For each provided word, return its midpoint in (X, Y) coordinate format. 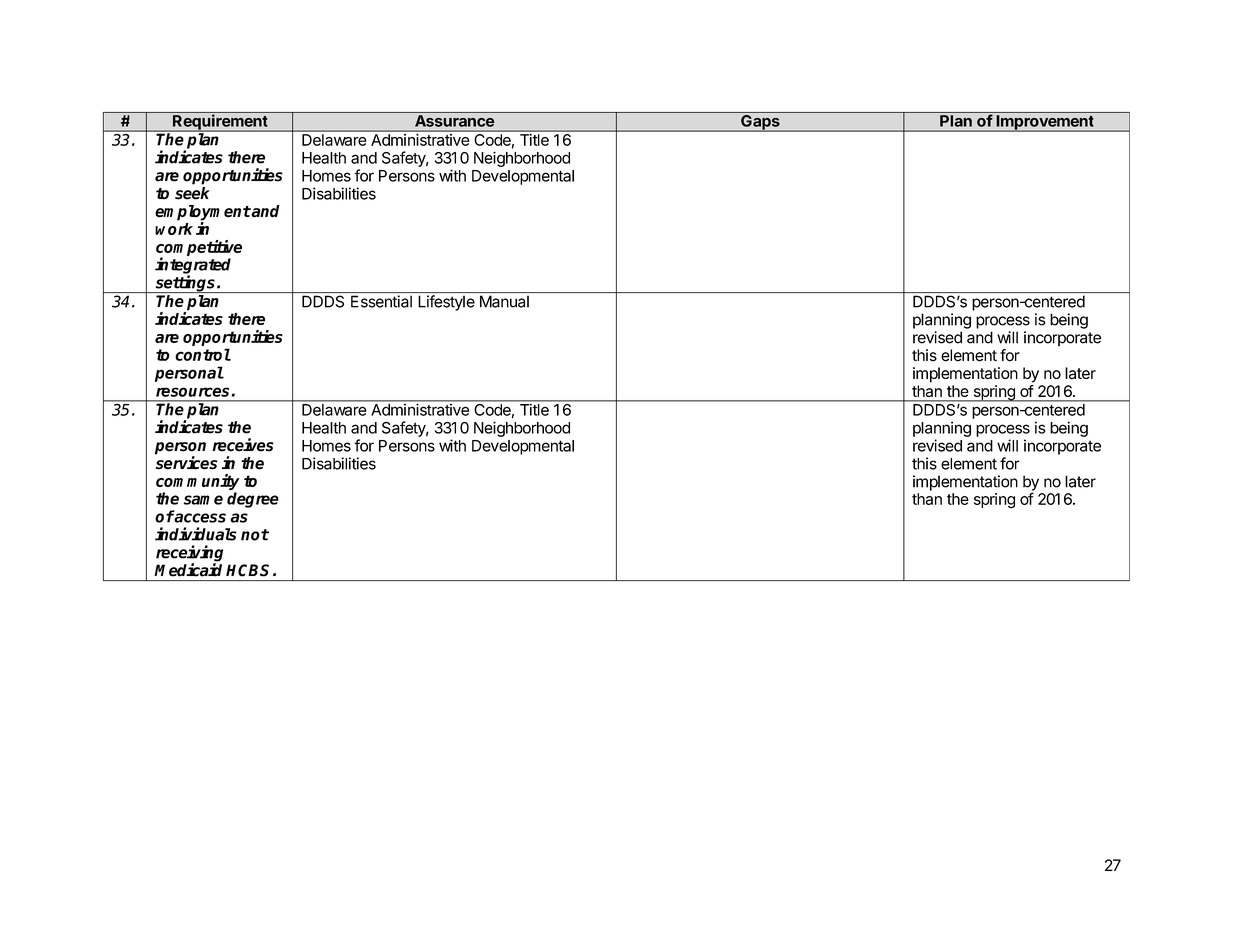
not (255, 535)
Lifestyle (446, 303)
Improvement (1045, 123)
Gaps (760, 123)
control (203, 354)
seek (192, 193)
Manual (504, 301)
